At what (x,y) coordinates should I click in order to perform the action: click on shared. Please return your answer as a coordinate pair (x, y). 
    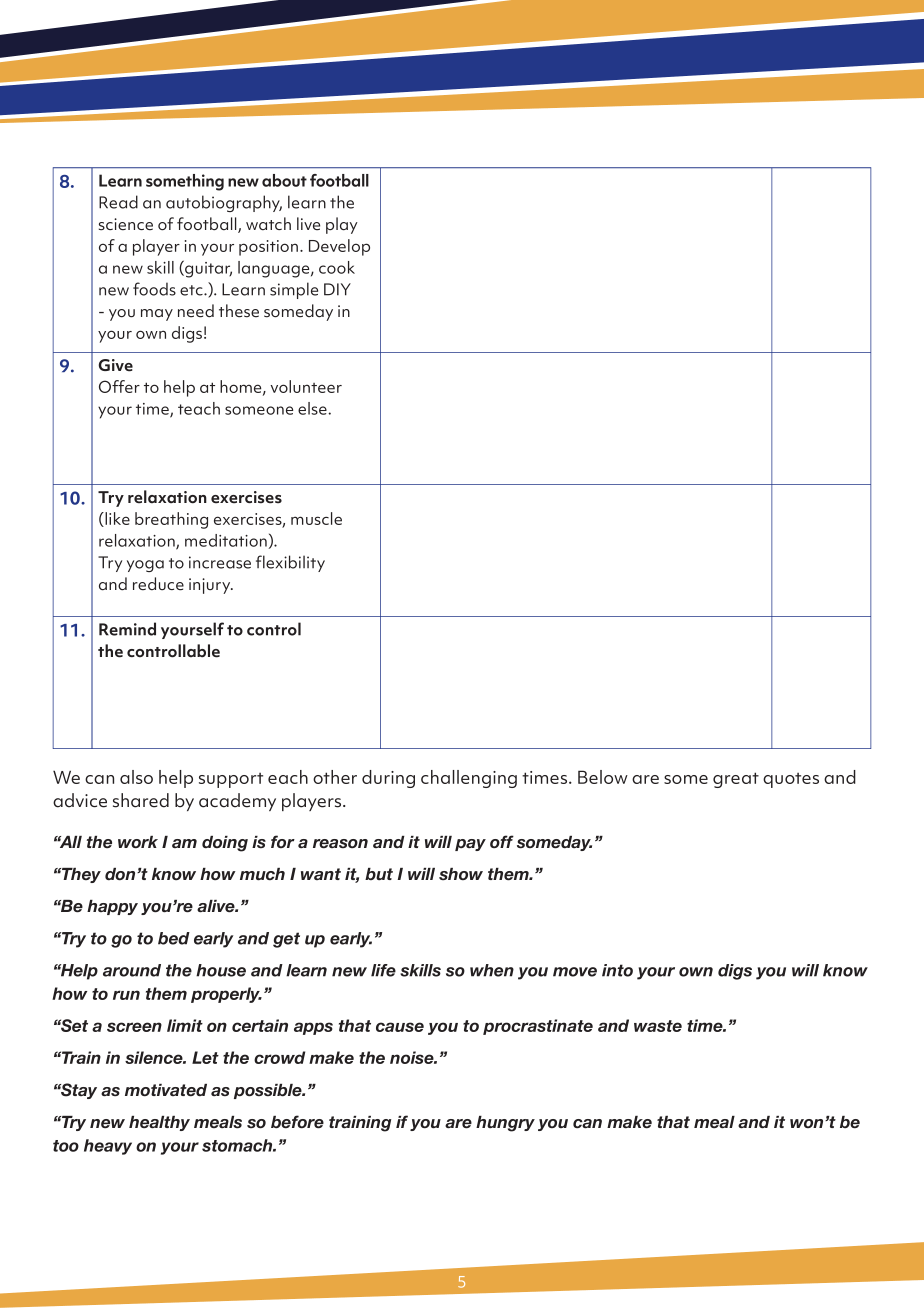
    Looking at the image, I should click on (141, 800).
